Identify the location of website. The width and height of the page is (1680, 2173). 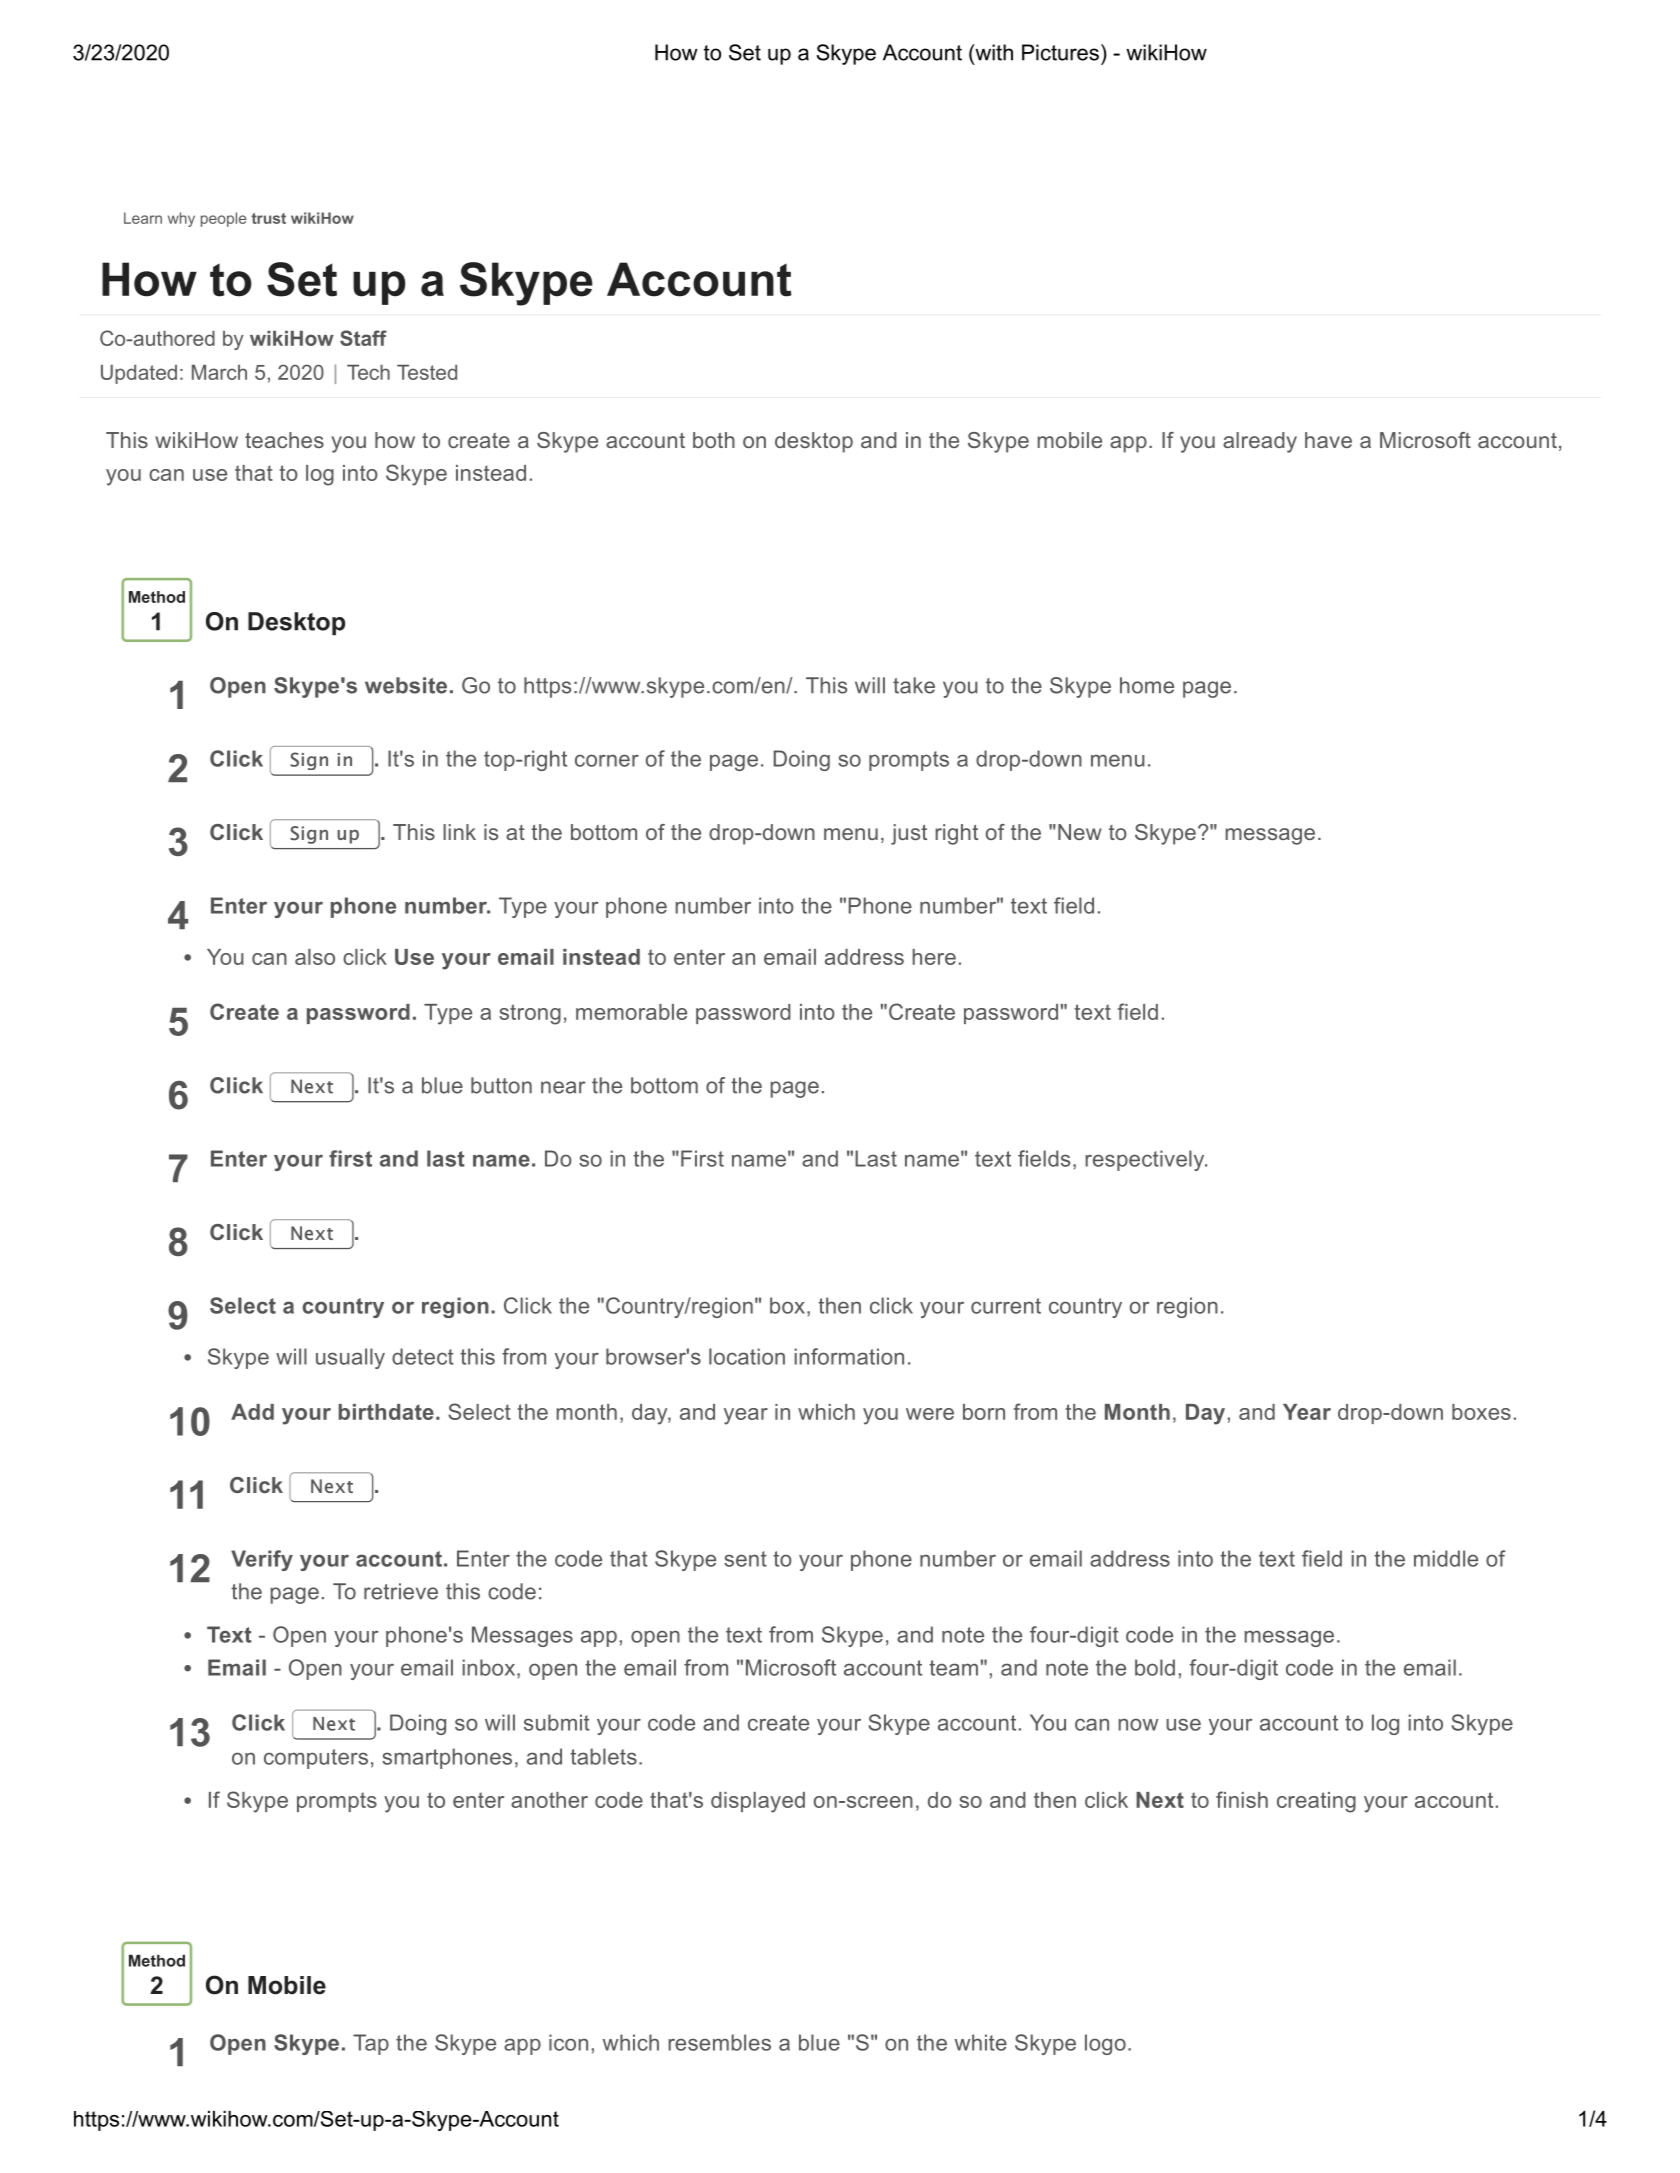
(406, 685).
